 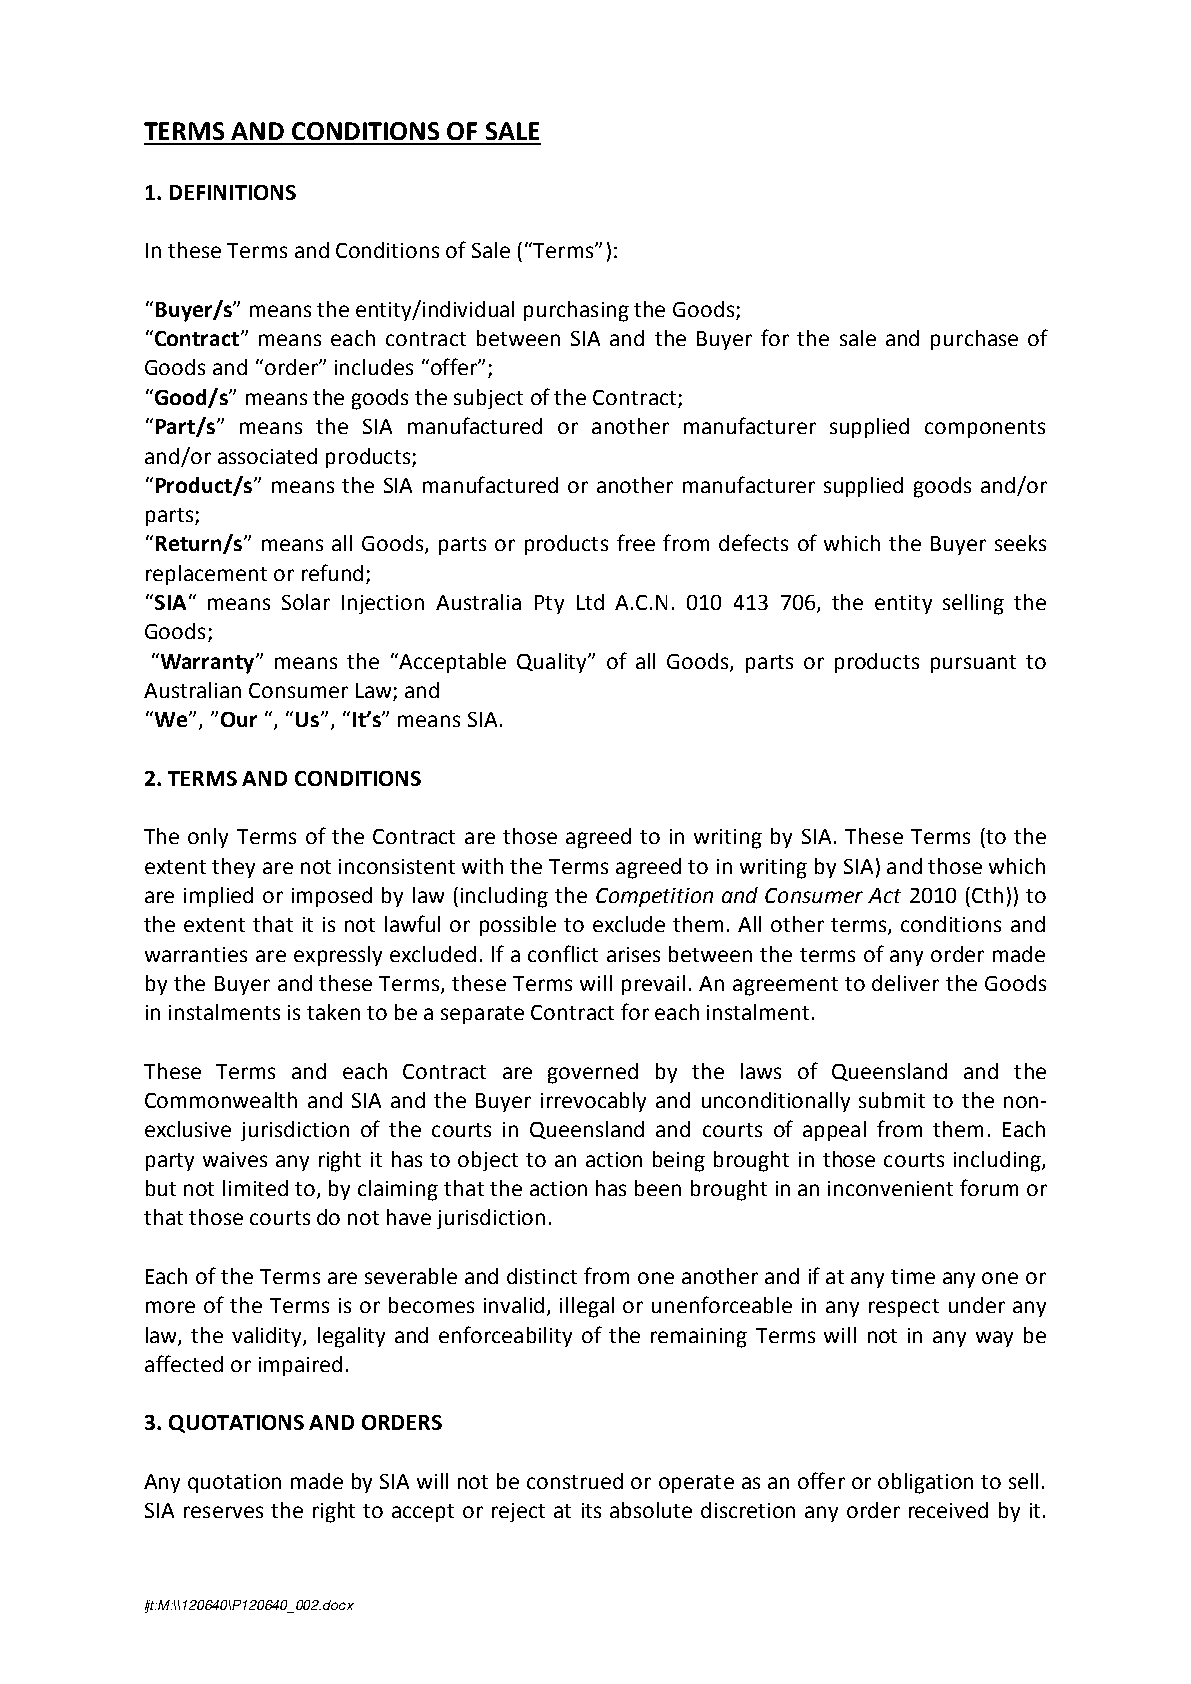 I want to click on they, so click(x=233, y=868).
